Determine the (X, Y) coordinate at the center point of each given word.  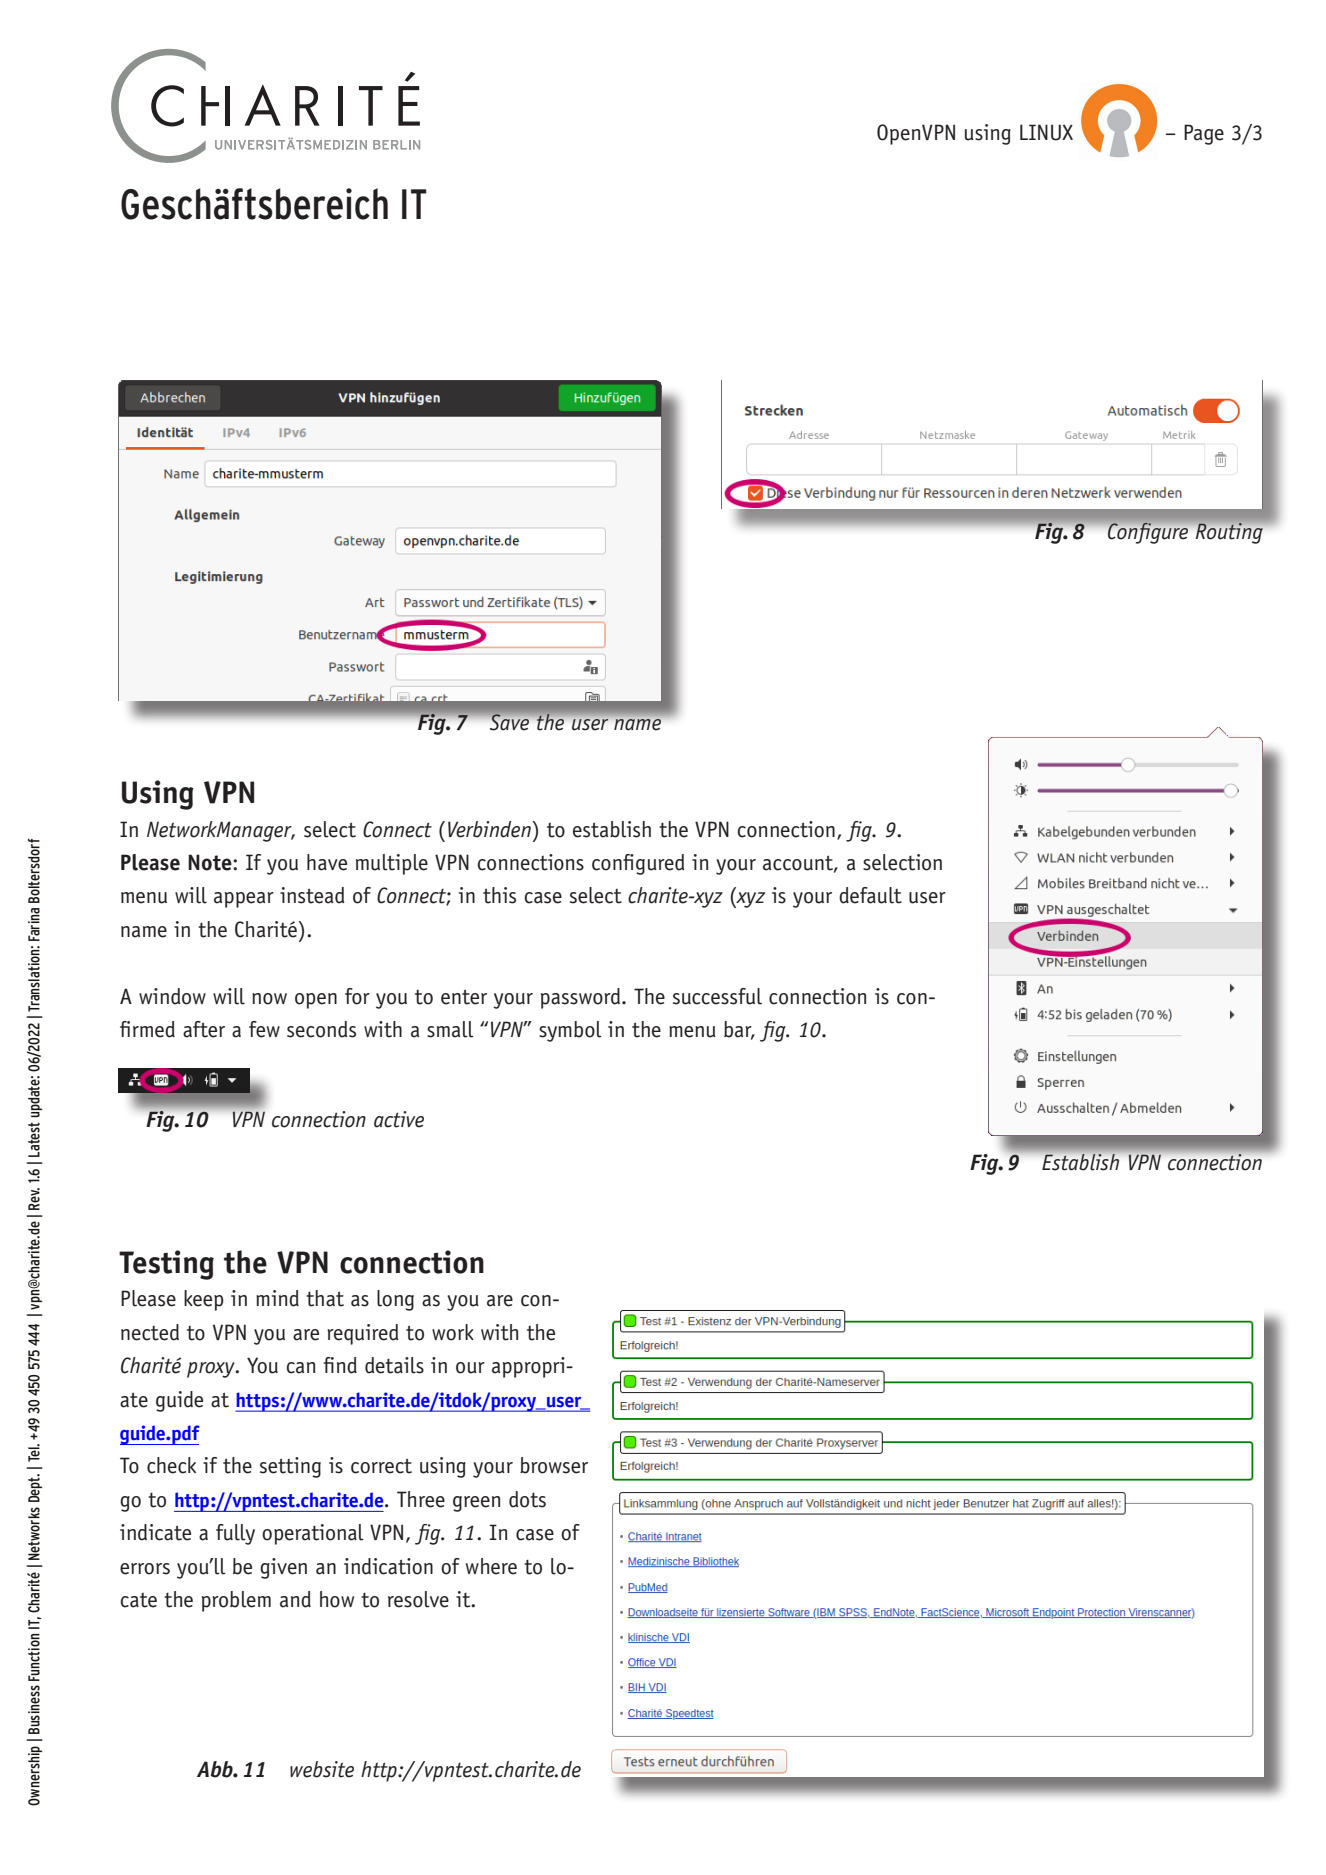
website (322, 1769)
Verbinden (489, 829)
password (582, 998)
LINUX (1046, 132)
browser (554, 1465)
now (269, 999)
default (870, 895)
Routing (1229, 533)
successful (717, 996)
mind (277, 1298)
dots (527, 1499)
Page (1204, 134)
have (327, 862)
